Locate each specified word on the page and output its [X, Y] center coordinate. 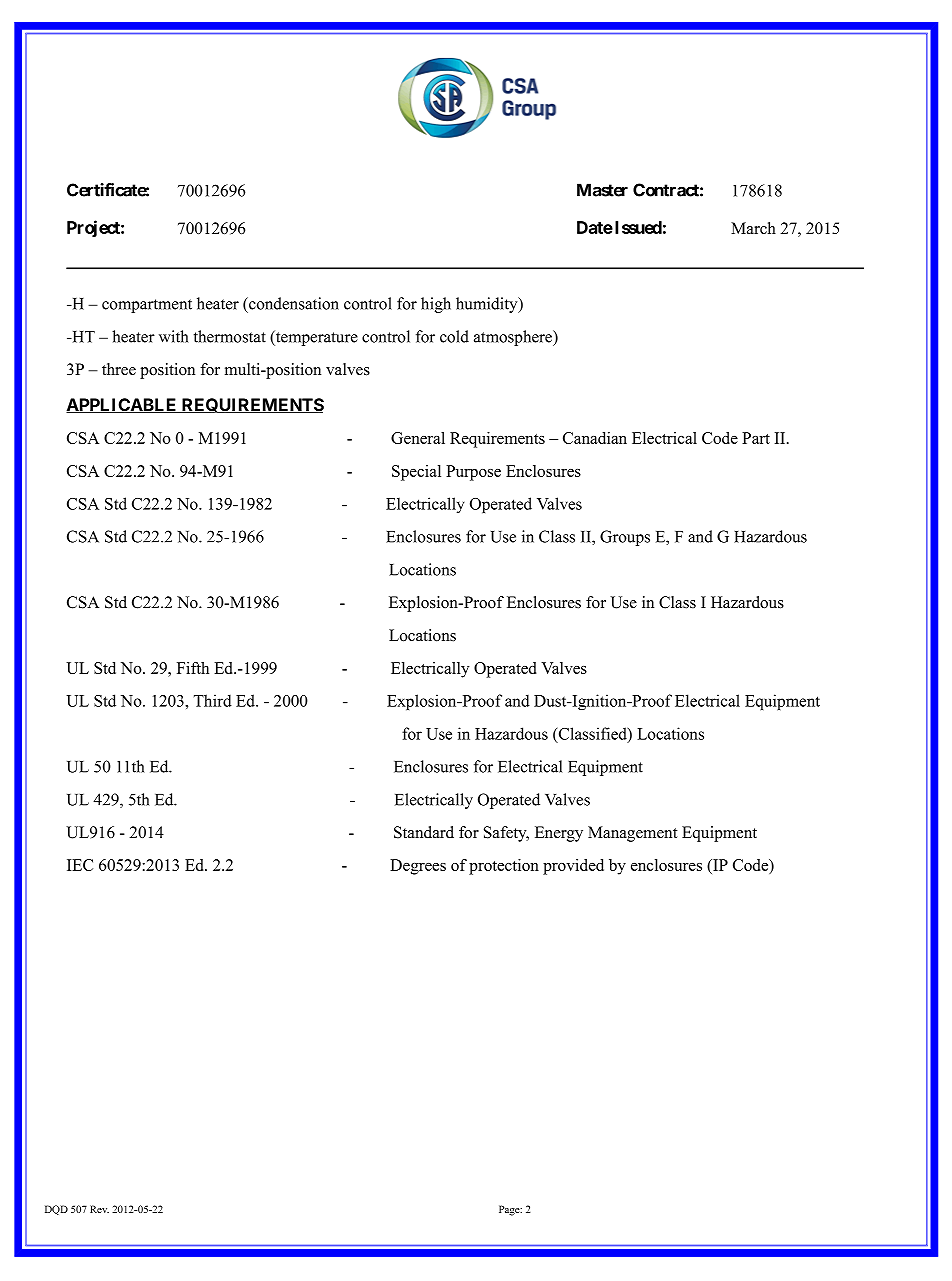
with [173, 336]
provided [573, 867]
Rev [99, 1209]
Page [510, 1210]
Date [595, 227]
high [436, 305]
